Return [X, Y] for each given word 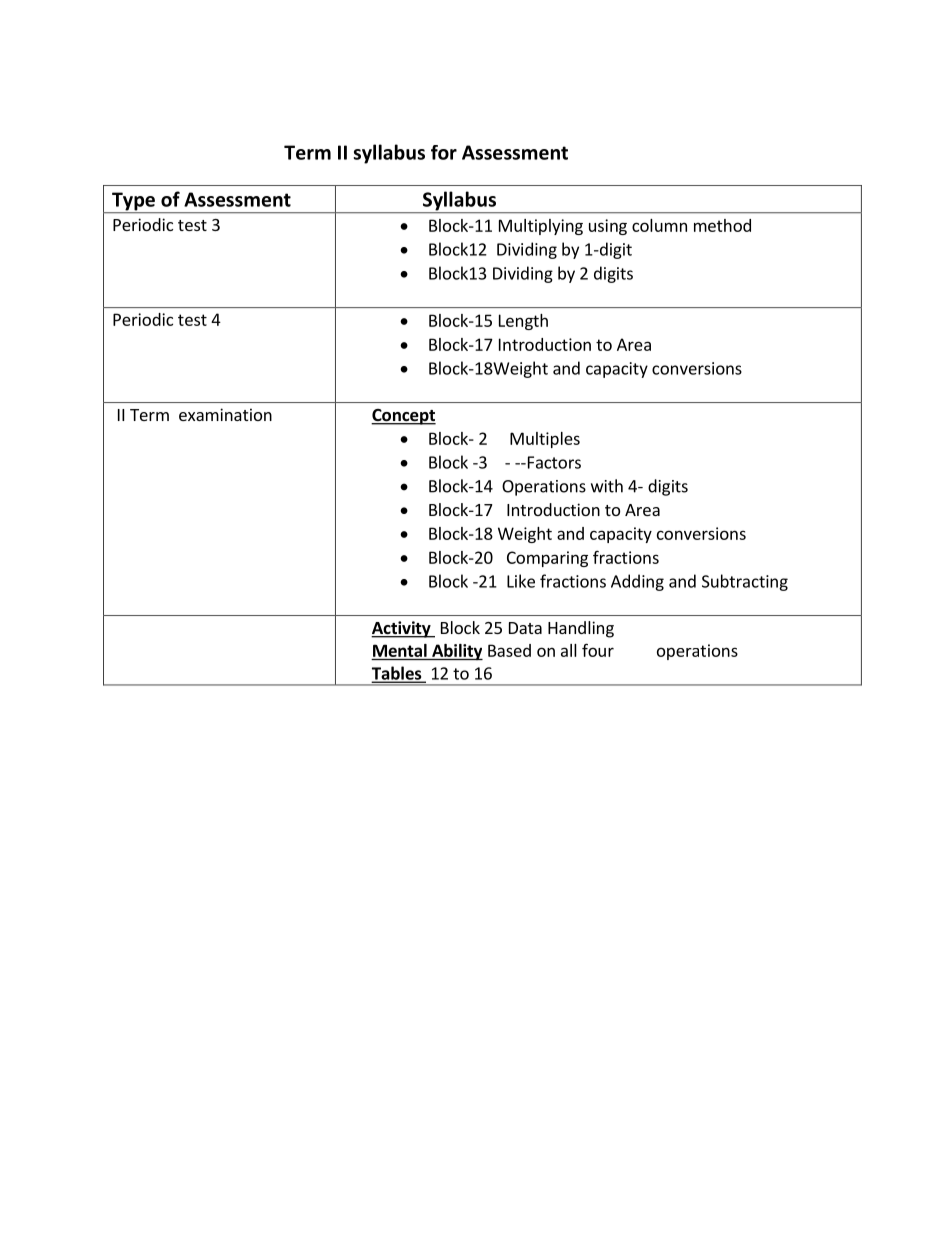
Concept [403, 417]
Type [133, 202]
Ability [456, 652]
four [598, 650]
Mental [400, 650]
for [444, 152]
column [659, 225]
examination [225, 414]
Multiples [545, 440]
